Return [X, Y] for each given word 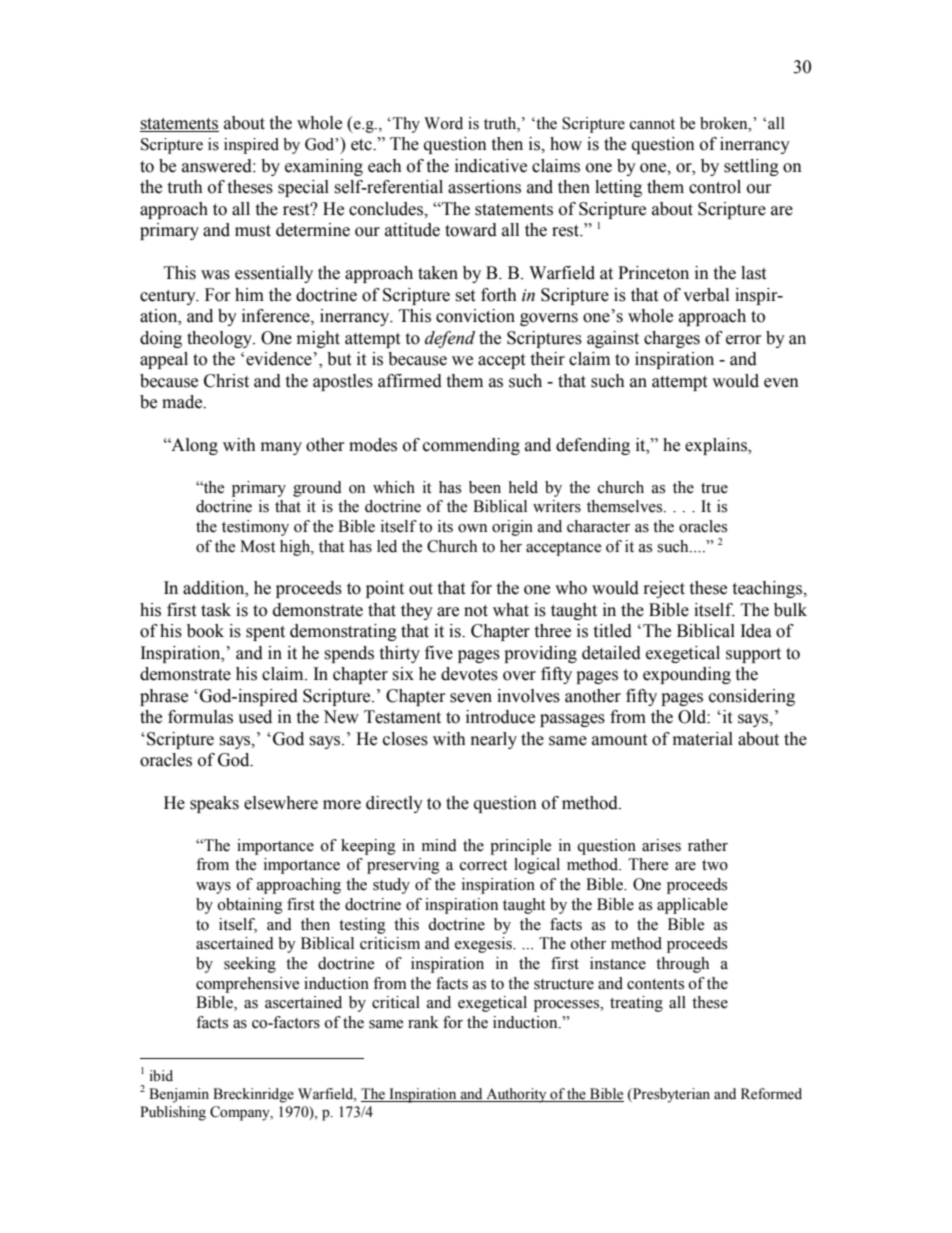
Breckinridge [253, 1095]
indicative [491, 166]
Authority [516, 1095]
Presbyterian [670, 1095]
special [303, 188]
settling [751, 167]
